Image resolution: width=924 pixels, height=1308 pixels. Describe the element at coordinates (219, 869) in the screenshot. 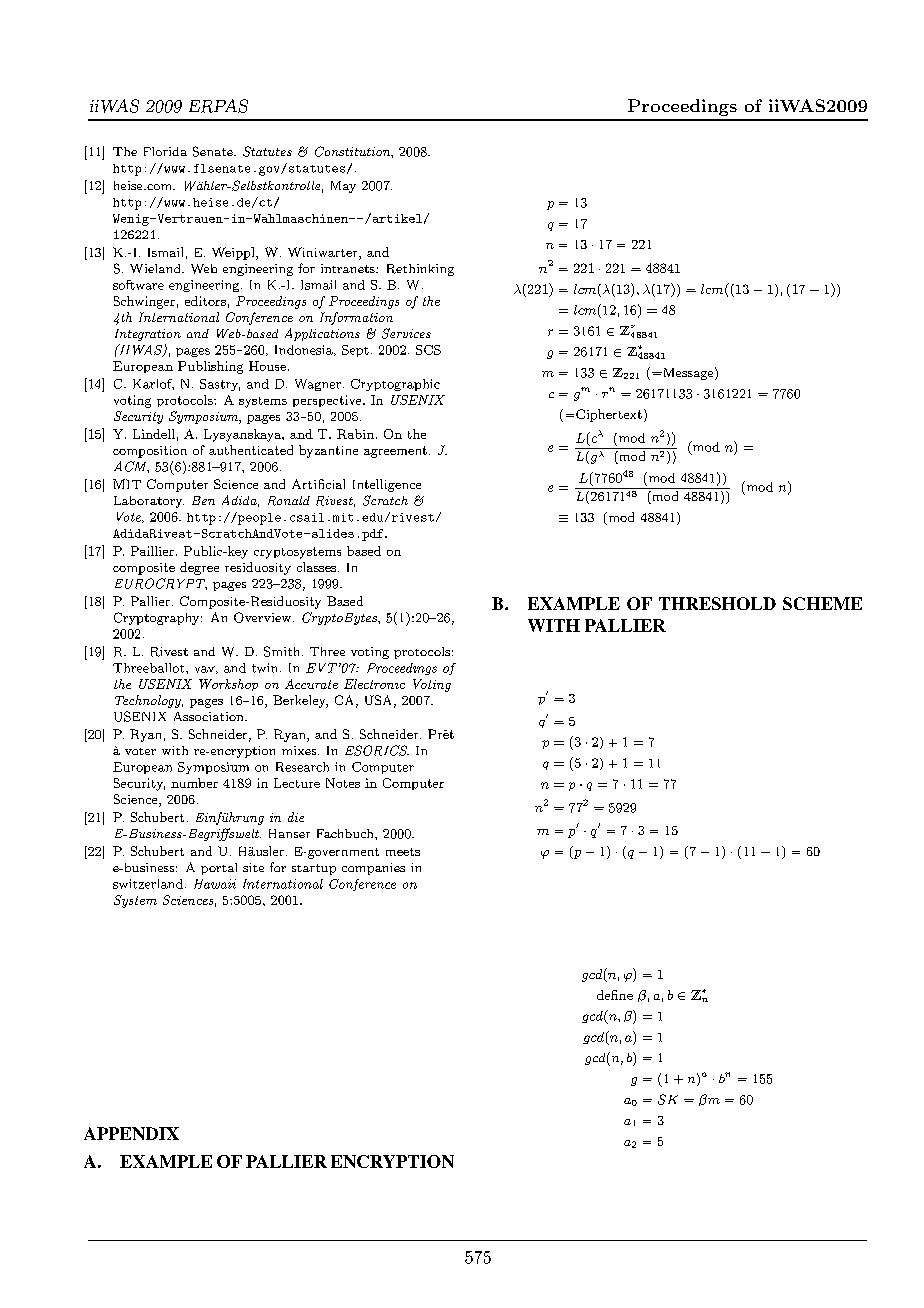

I see `portal` at that location.
